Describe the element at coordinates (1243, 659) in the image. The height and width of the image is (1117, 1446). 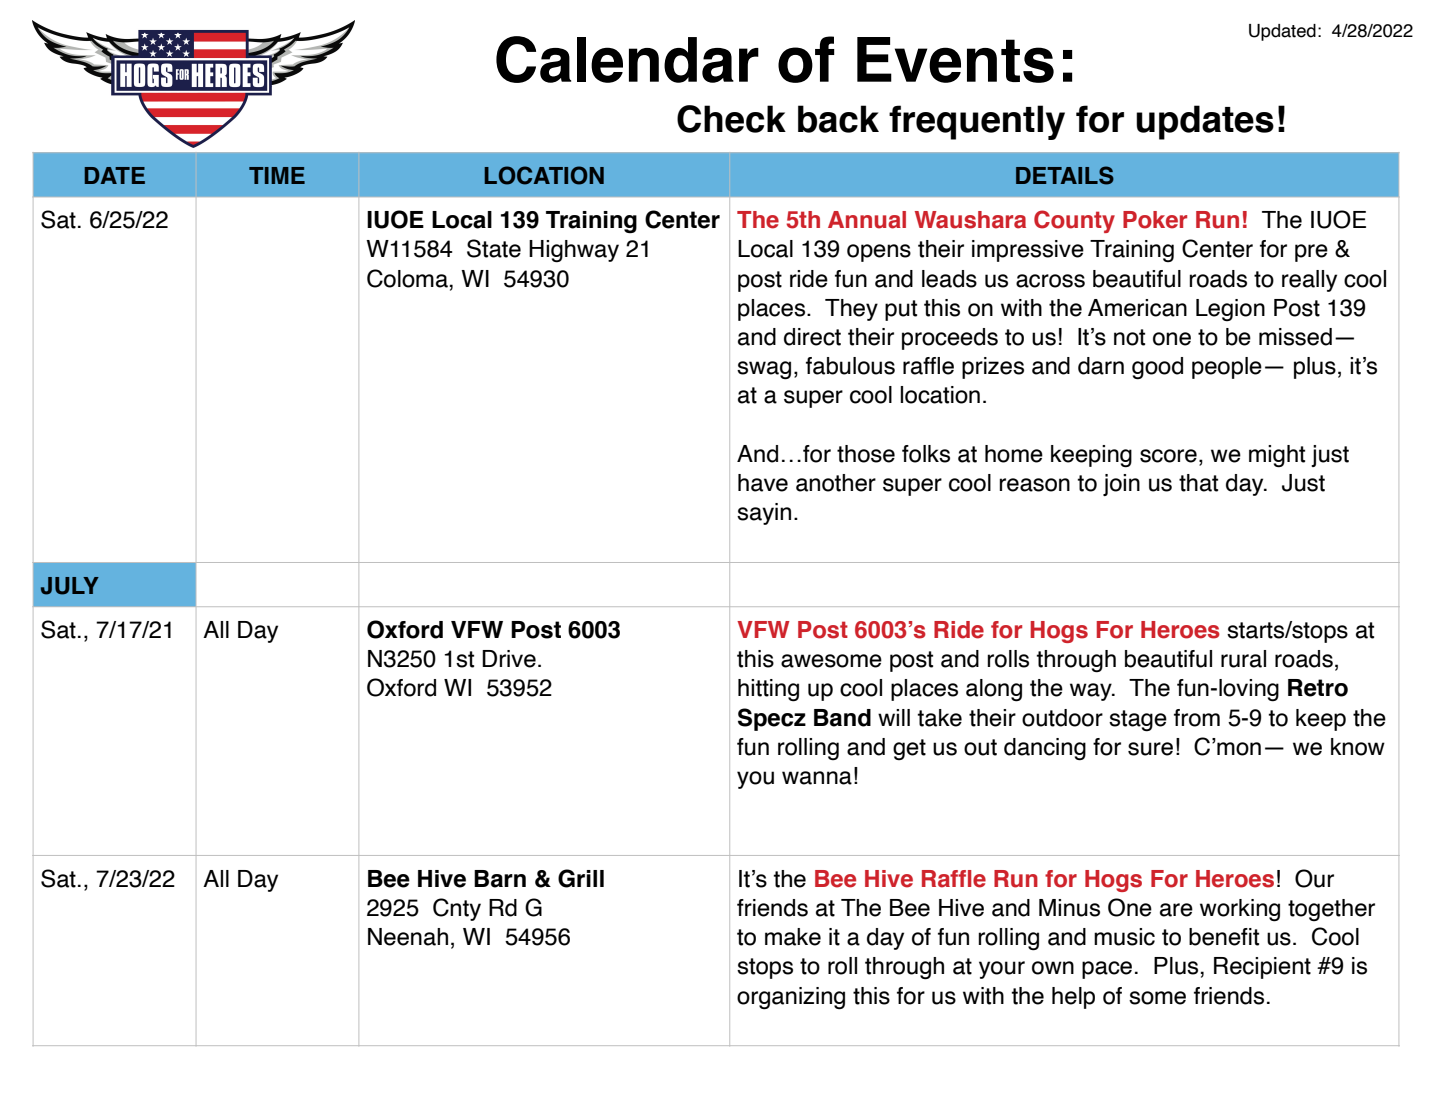
I see `rural` at that location.
